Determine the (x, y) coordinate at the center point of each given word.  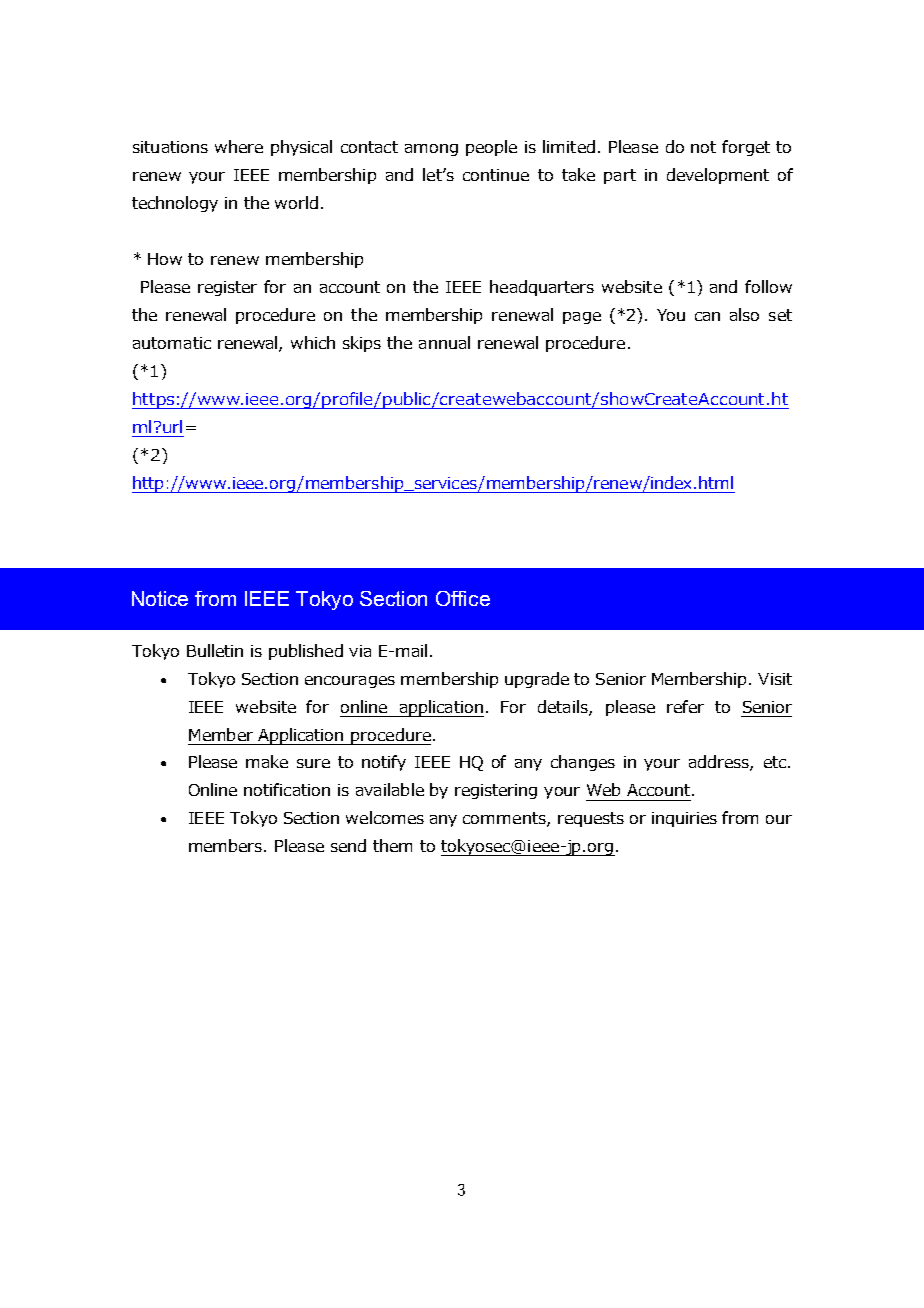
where (239, 146)
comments (505, 819)
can (707, 316)
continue (496, 175)
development (718, 176)
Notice (160, 598)
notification (287, 789)
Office (463, 598)
